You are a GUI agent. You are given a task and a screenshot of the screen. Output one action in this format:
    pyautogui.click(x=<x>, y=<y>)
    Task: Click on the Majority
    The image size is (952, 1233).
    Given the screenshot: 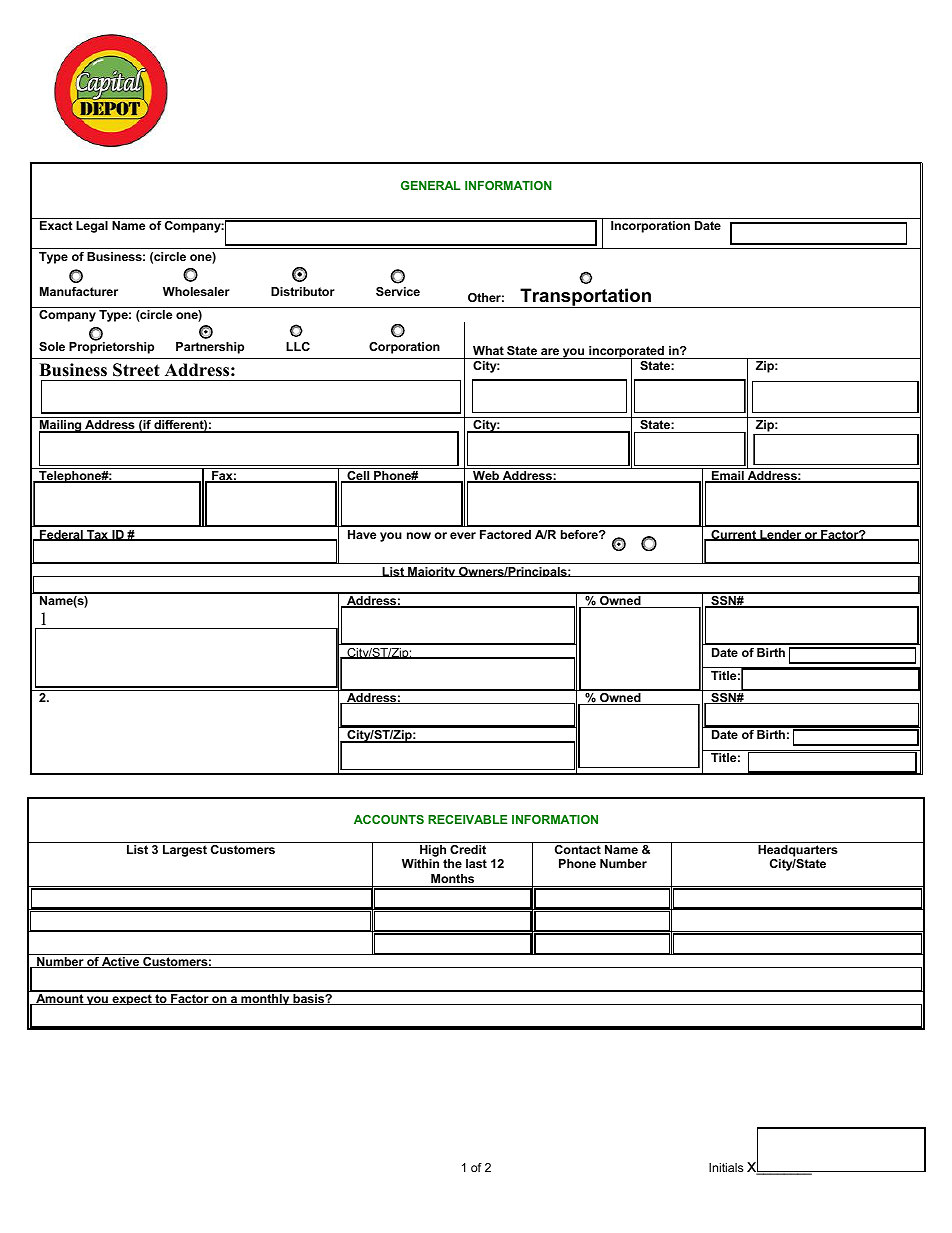 What is the action you would take?
    pyautogui.click(x=432, y=572)
